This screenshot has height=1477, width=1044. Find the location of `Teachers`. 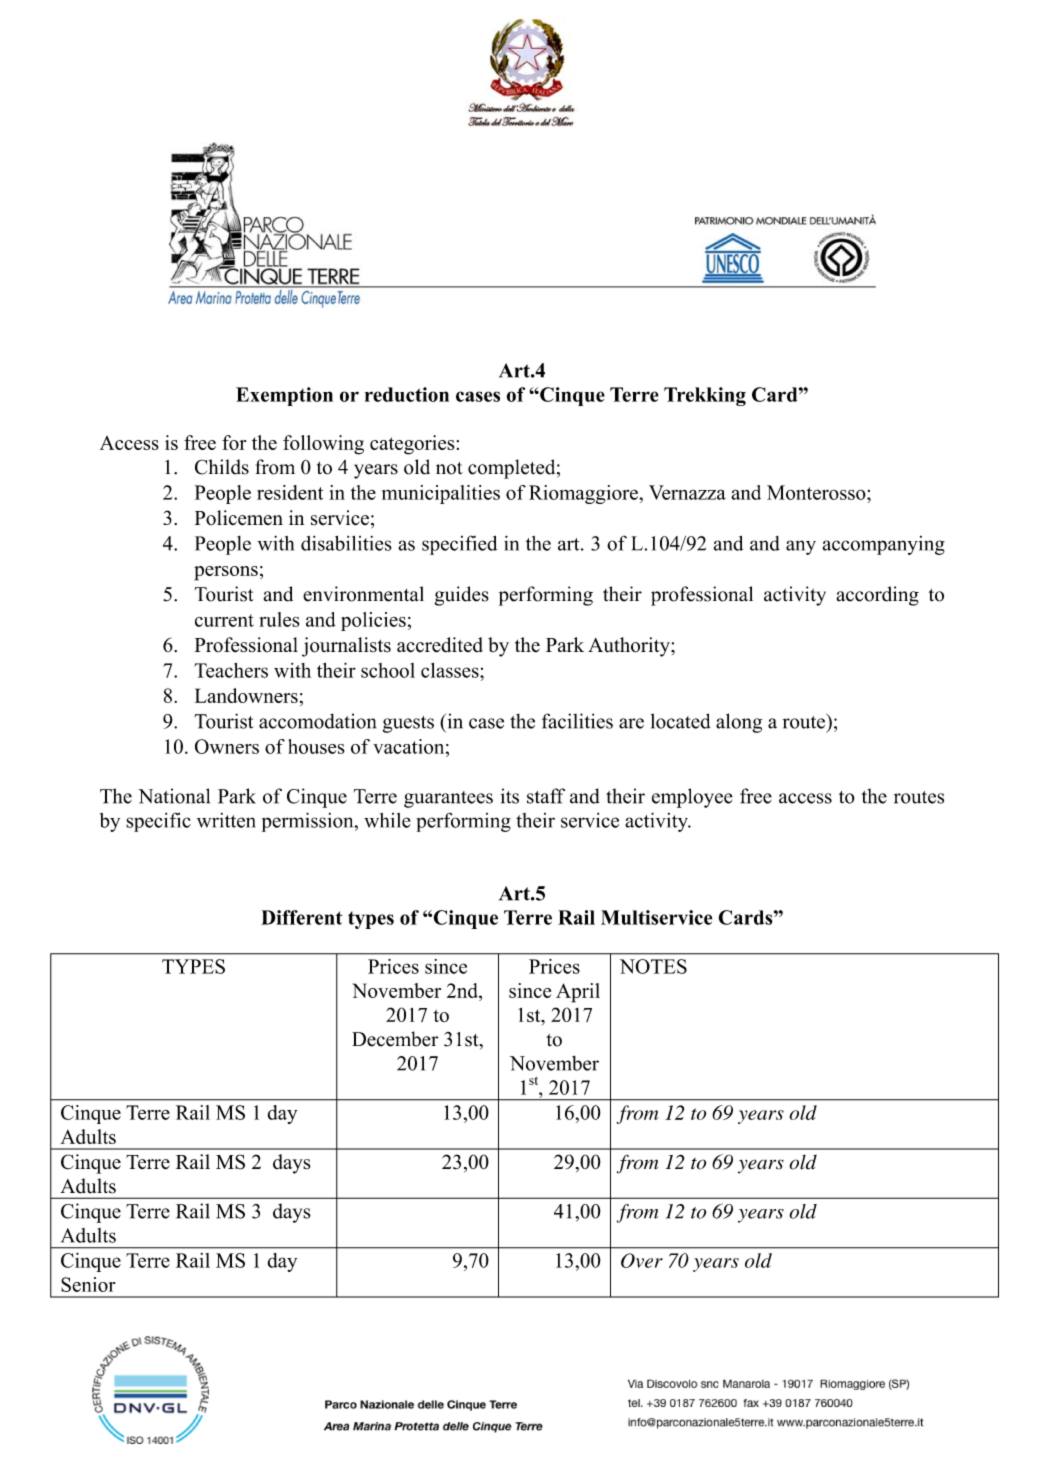

Teachers is located at coordinates (231, 670).
